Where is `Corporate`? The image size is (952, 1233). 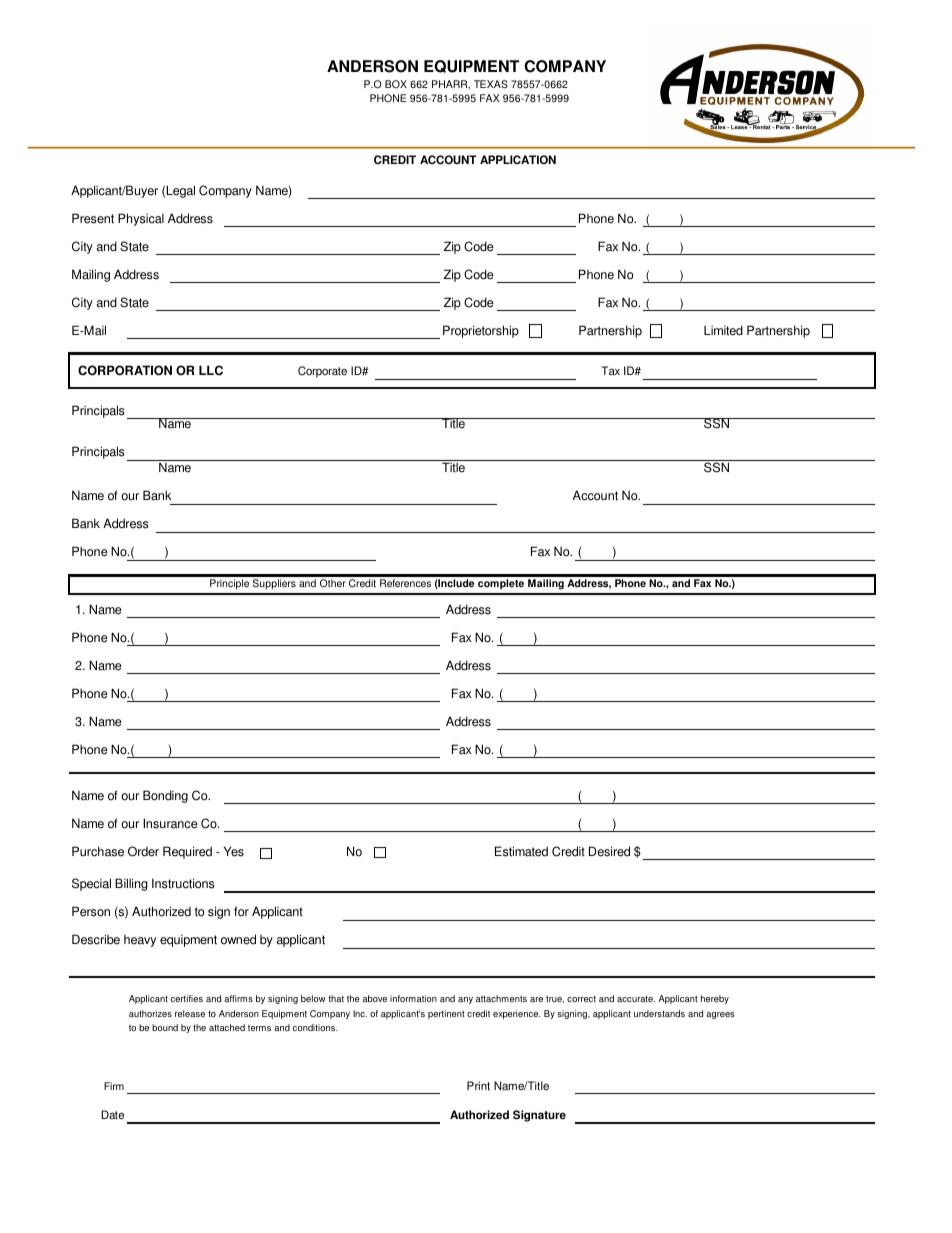 Corporate is located at coordinates (322, 372).
